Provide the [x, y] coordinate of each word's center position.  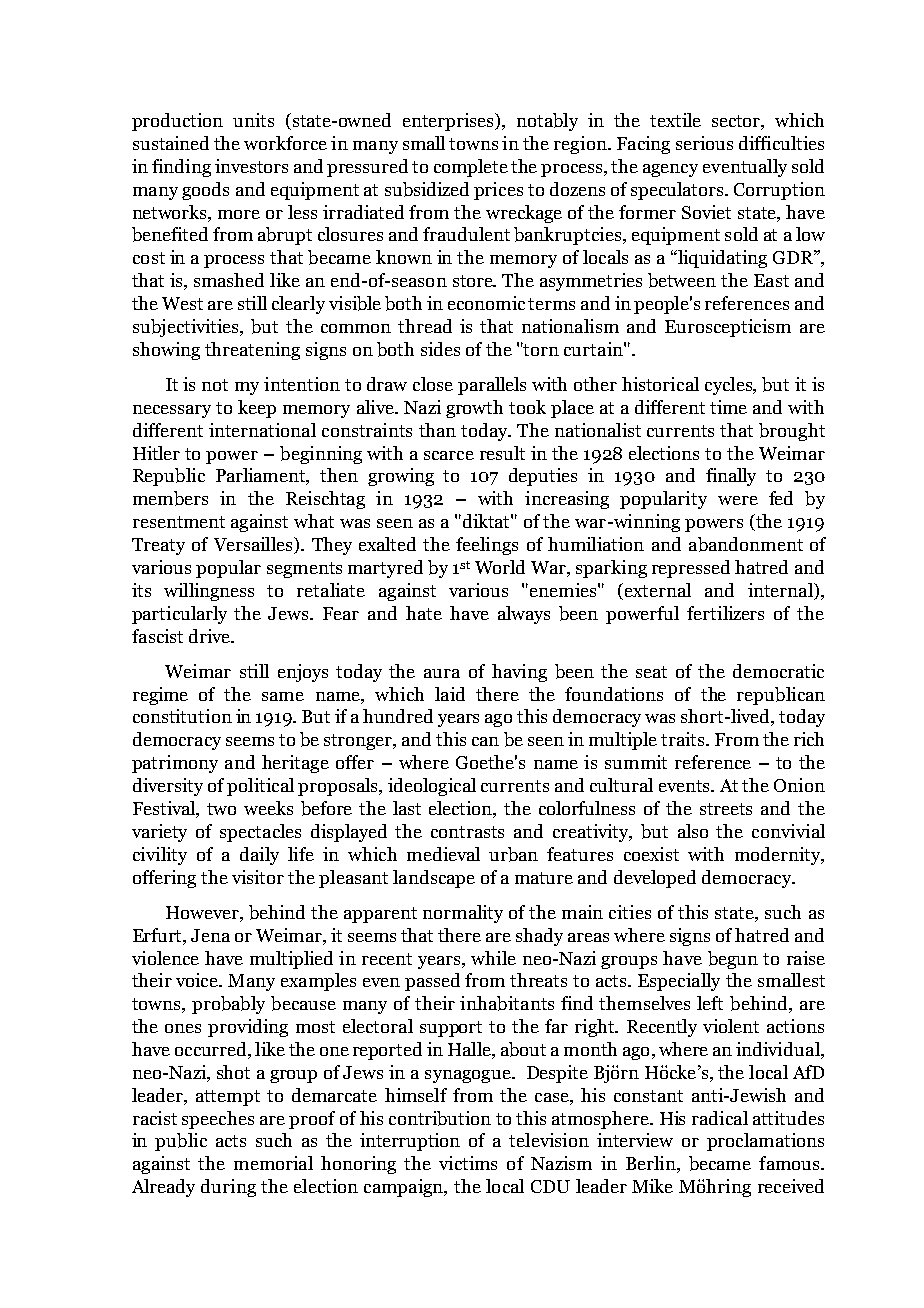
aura [442, 673]
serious [704, 143]
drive [210, 636]
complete [471, 168]
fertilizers [725, 613]
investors [251, 166]
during [228, 1188]
